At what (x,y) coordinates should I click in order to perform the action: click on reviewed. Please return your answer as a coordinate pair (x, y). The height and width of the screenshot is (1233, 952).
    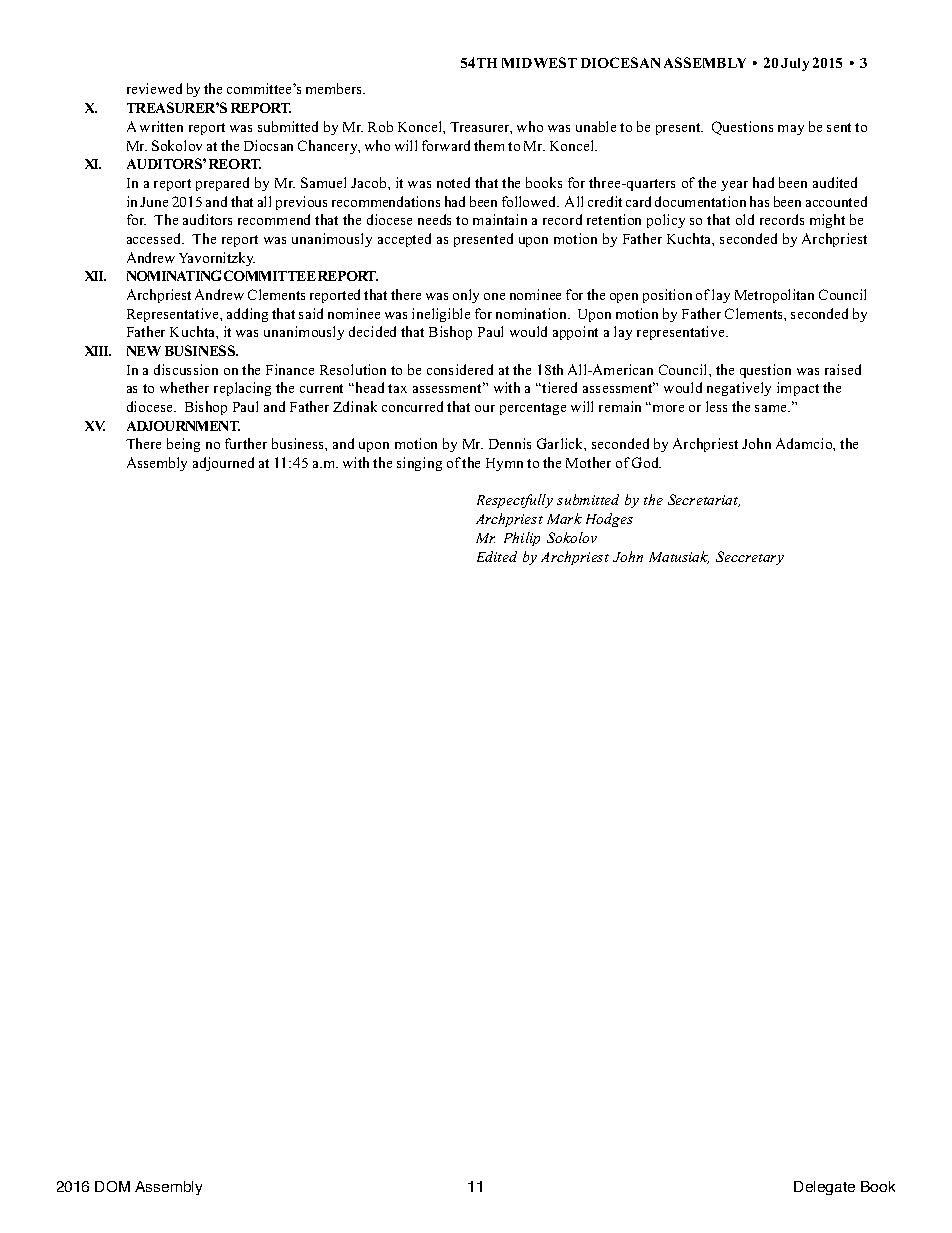
    Looking at the image, I should click on (154, 88).
